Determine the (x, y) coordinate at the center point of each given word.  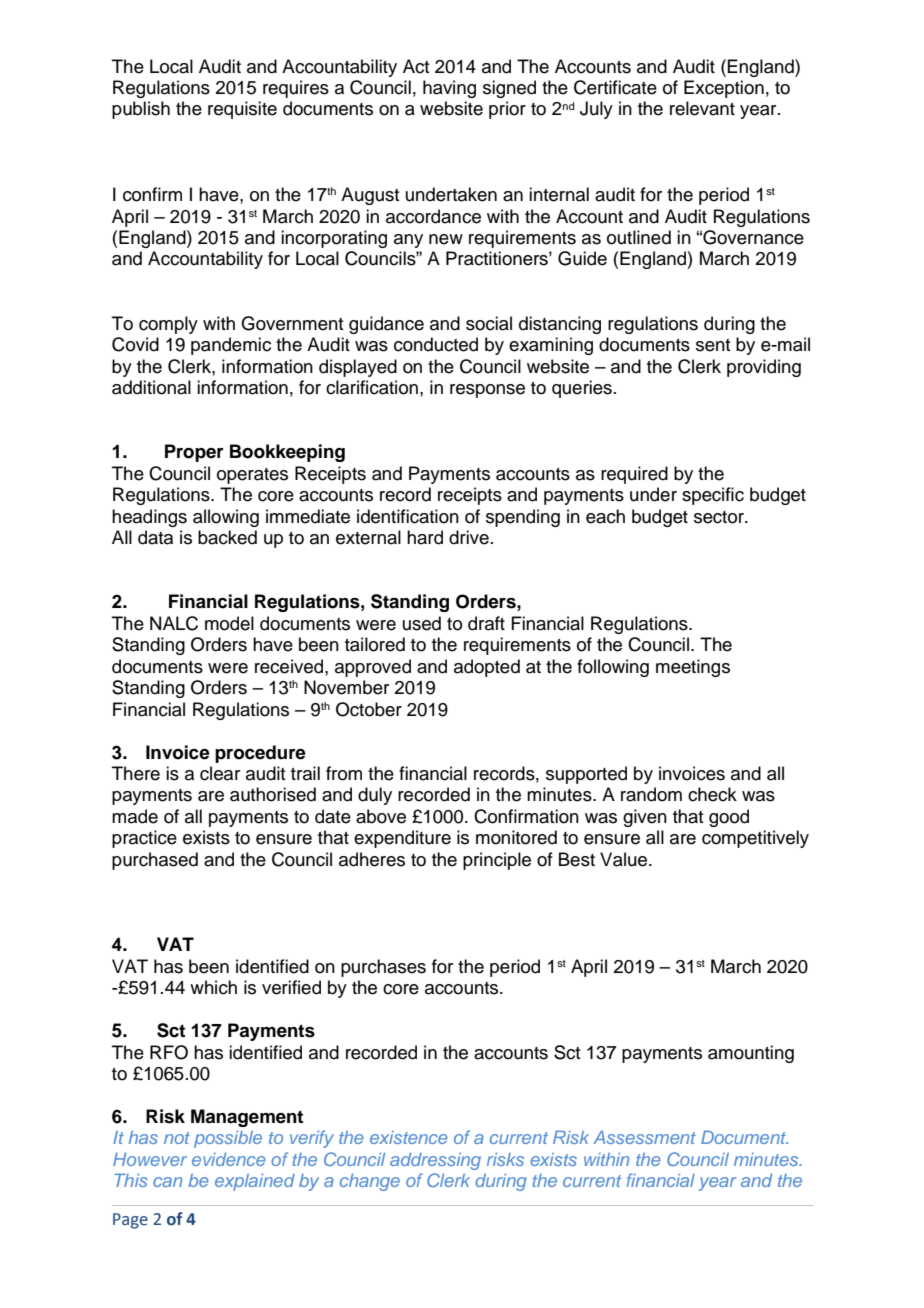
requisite (242, 110)
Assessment (644, 1137)
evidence (229, 1159)
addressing (435, 1161)
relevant (702, 108)
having (449, 89)
